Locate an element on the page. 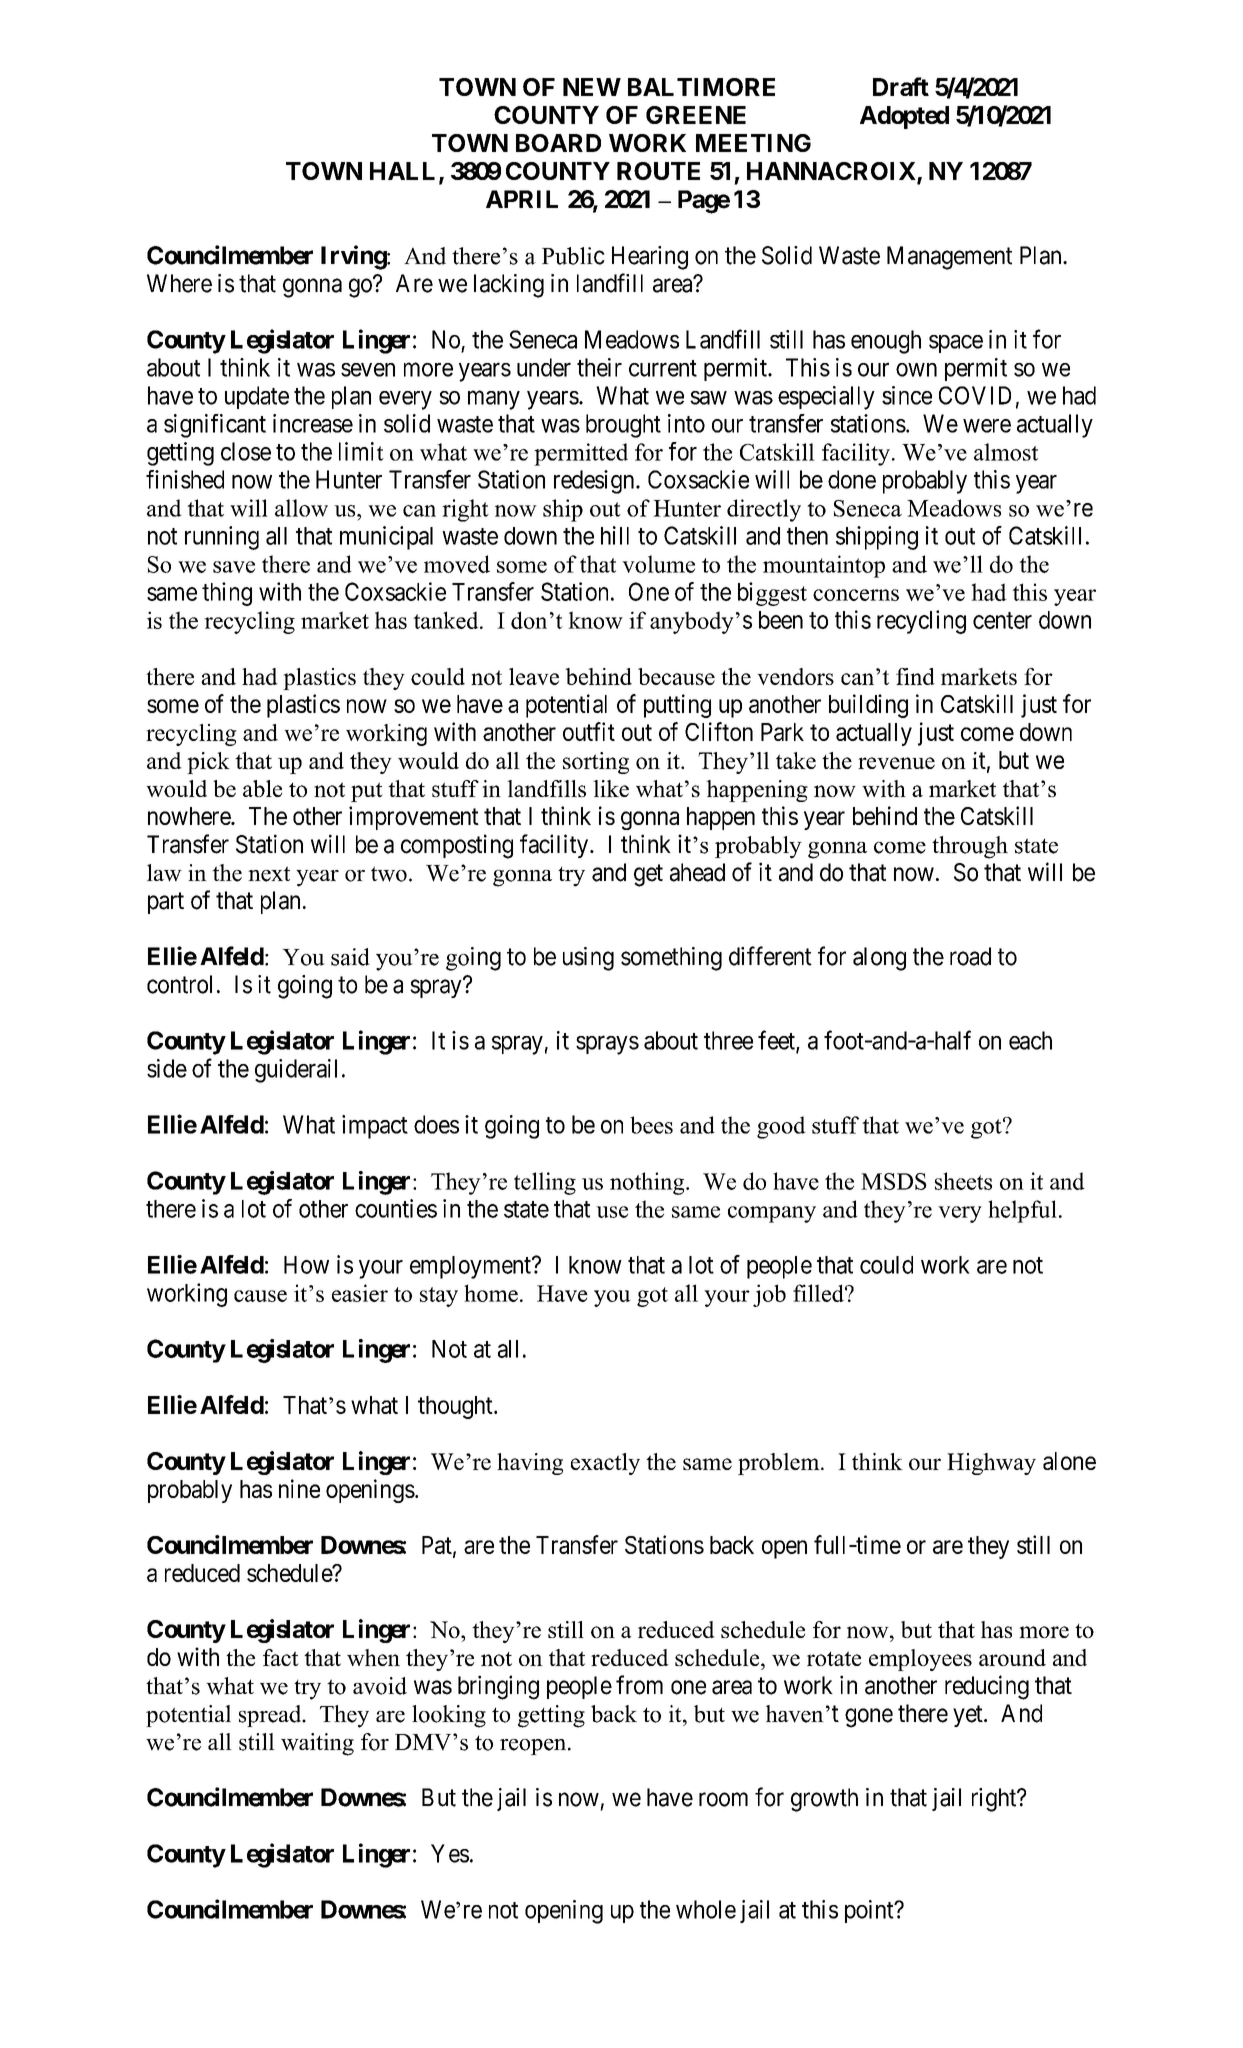  center is located at coordinates (1002, 620).
